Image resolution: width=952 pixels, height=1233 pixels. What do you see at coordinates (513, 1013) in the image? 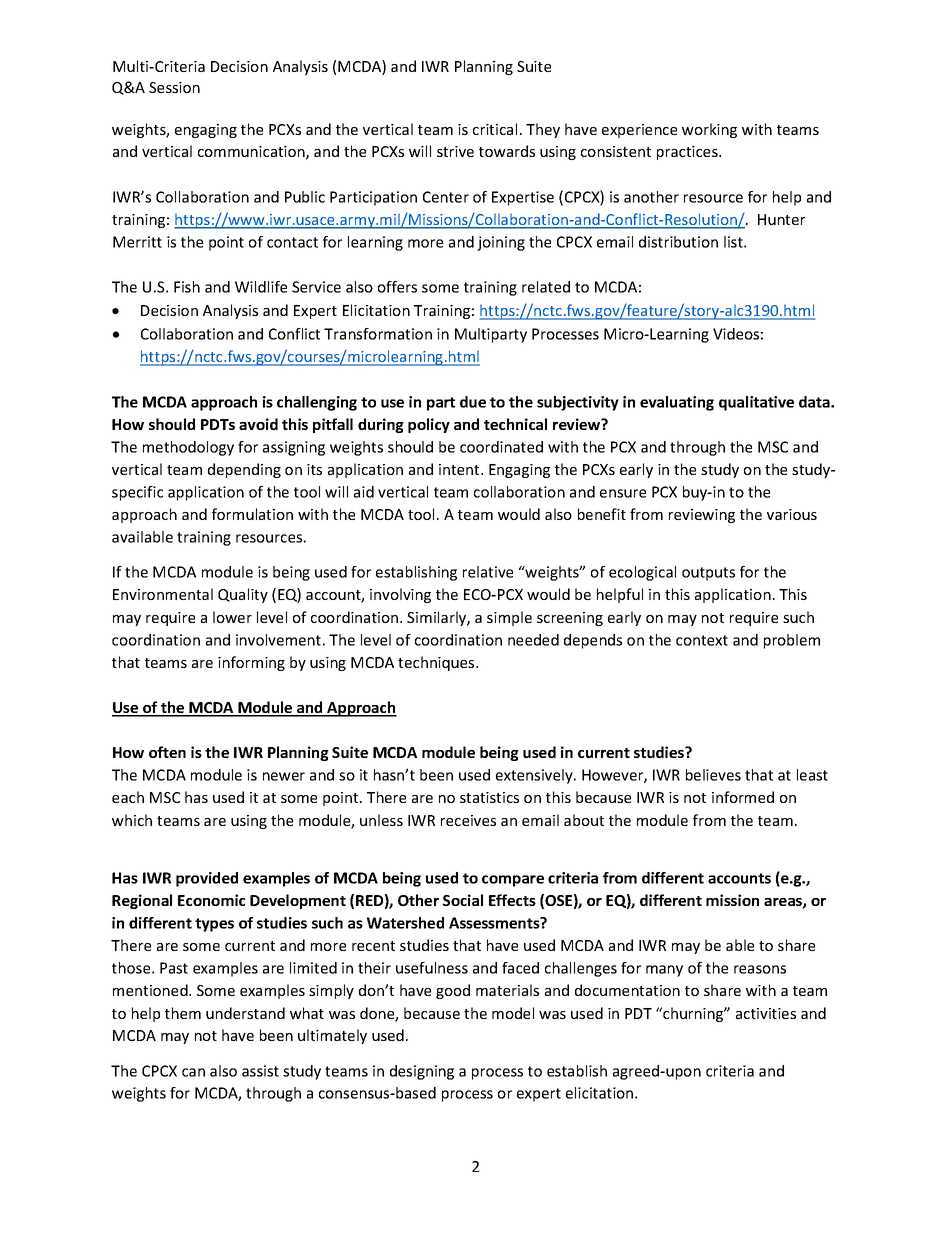
I see `model` at bounding box center [513, 1013].
